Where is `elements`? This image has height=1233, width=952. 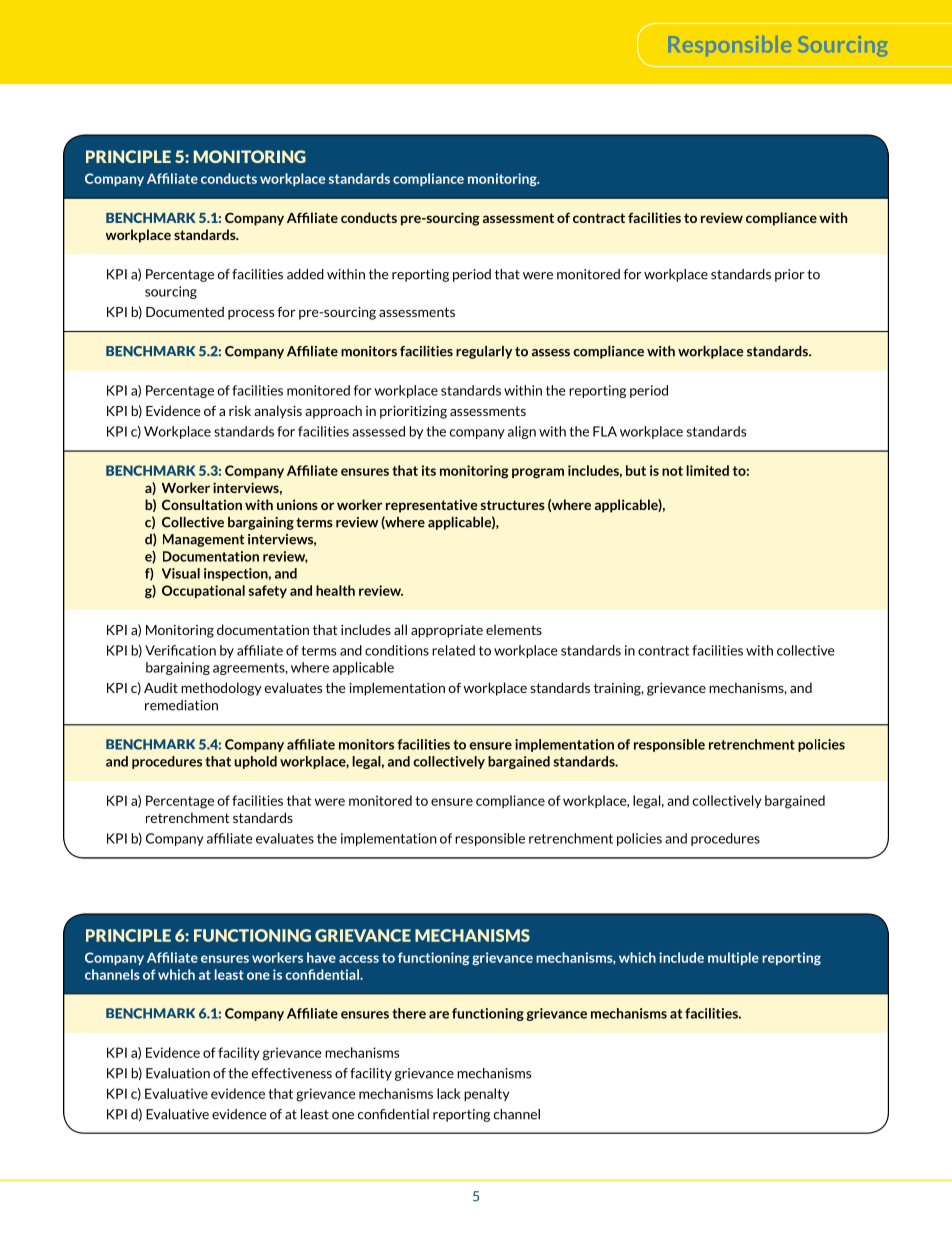 elements is located at coordinates (514, 629).
